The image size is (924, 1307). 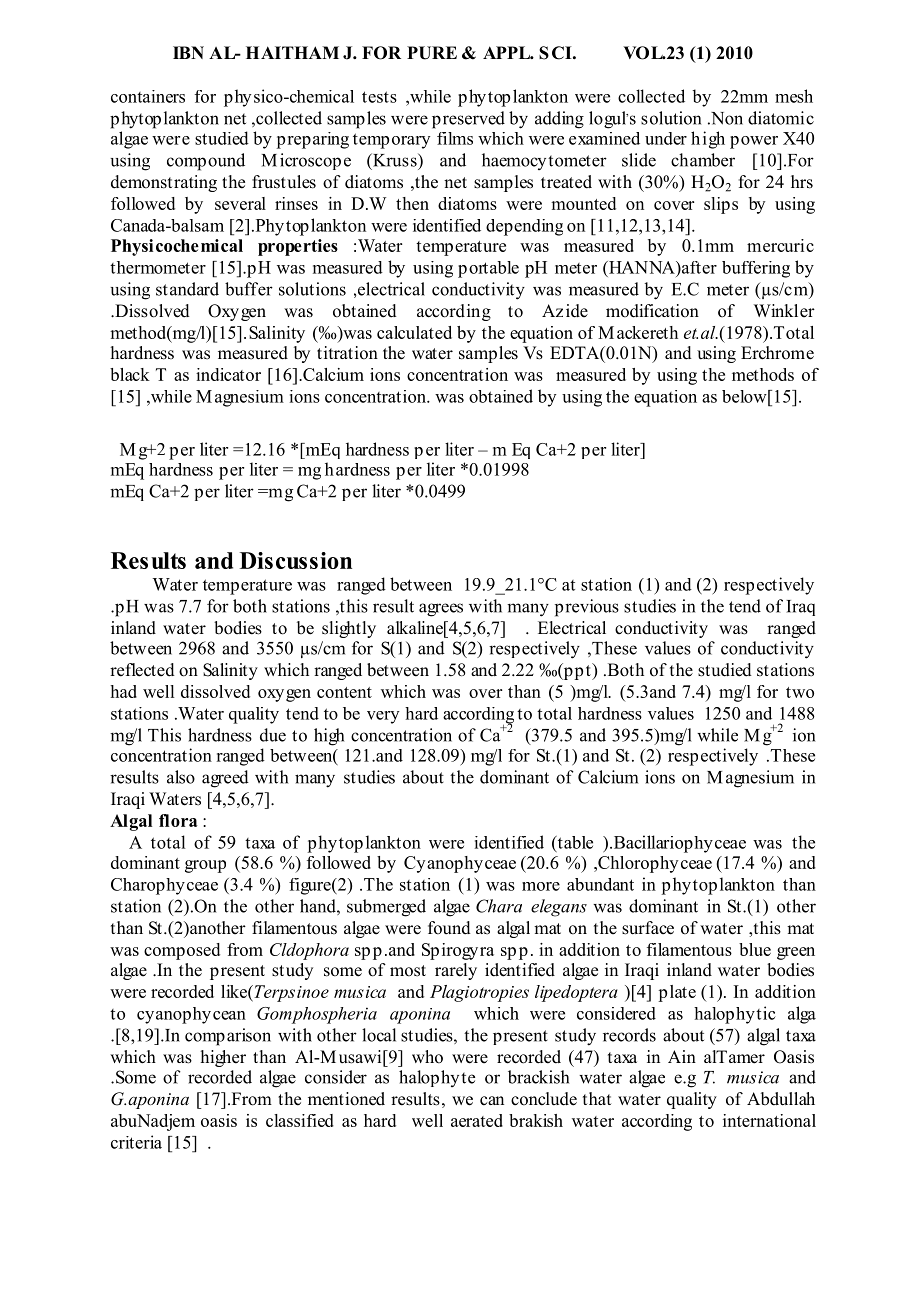 What do you see at coordinates (468, 120) in the page?
I see `preserved` at bounding box center [468, 120].
